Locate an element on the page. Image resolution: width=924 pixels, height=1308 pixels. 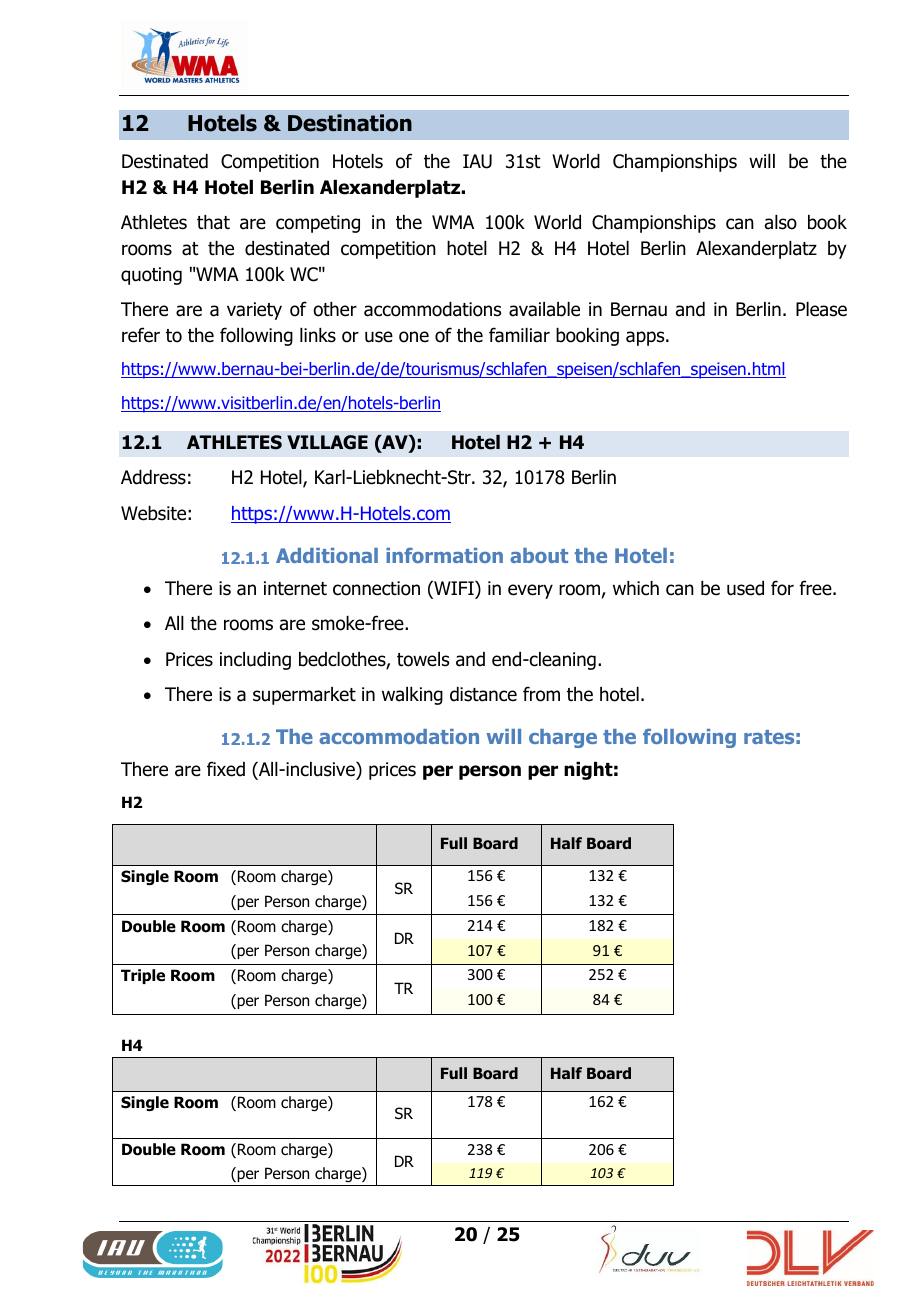
walking is located at coordinates (412, 696).
